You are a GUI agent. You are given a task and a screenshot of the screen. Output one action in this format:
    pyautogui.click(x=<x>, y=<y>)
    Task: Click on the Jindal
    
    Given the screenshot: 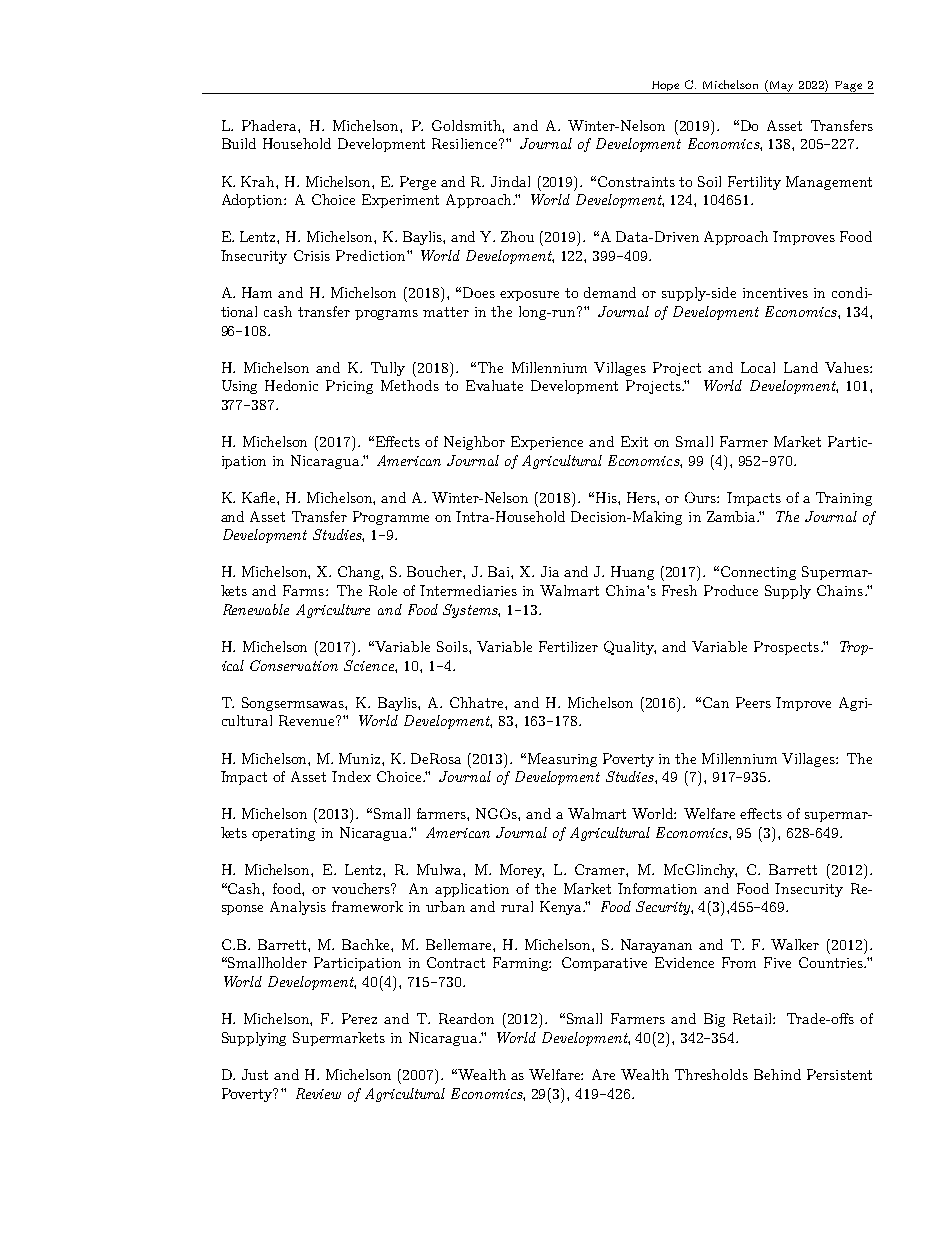 What is the action you would take?
    pyautogui.click(x=510, y=181)
